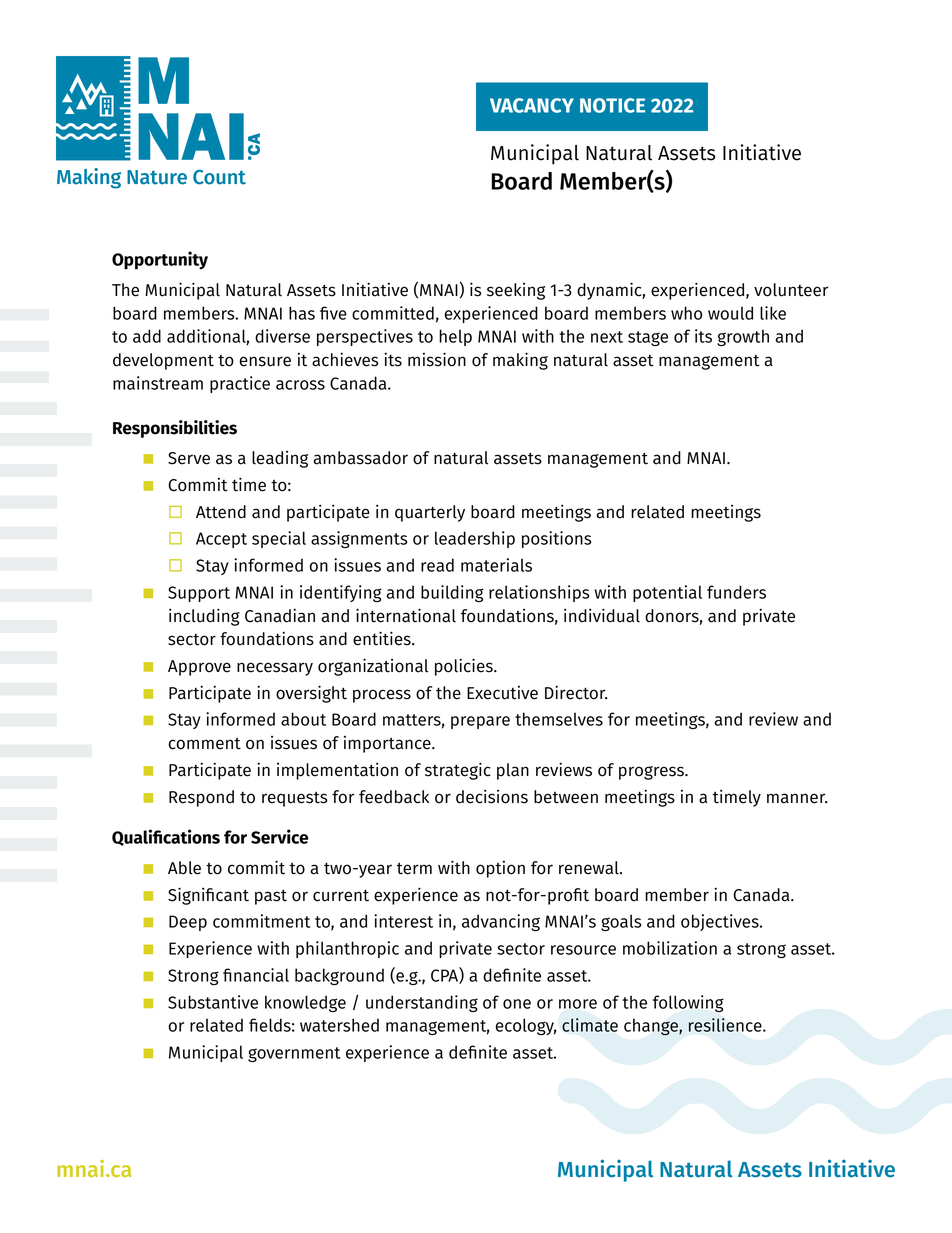  I want to click on materials, so click(496, 565).
